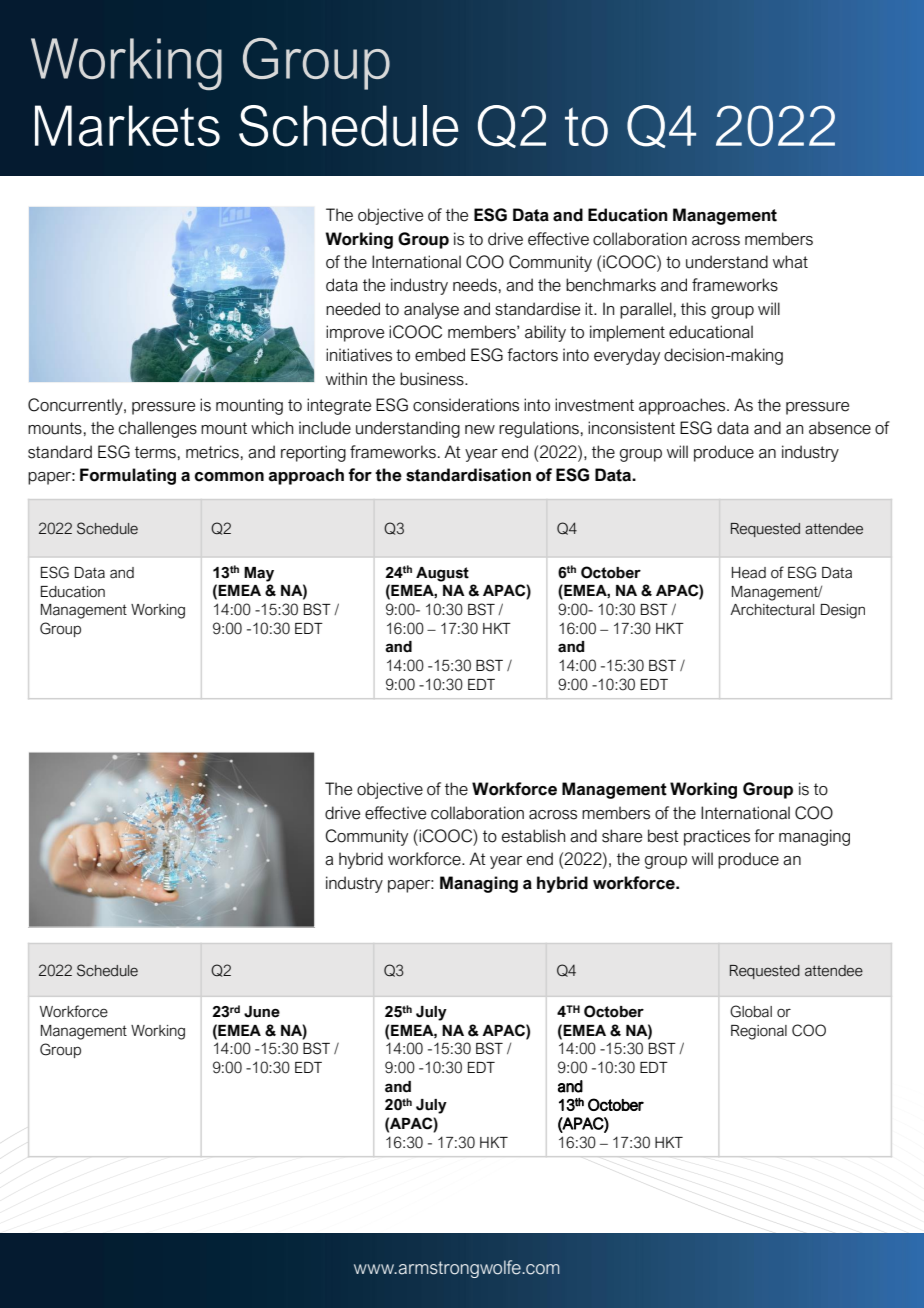 The image size is (924, 1308). Describe the element at coordinates (759, 1032) in the screenshot. I see `Regional` at that location.
